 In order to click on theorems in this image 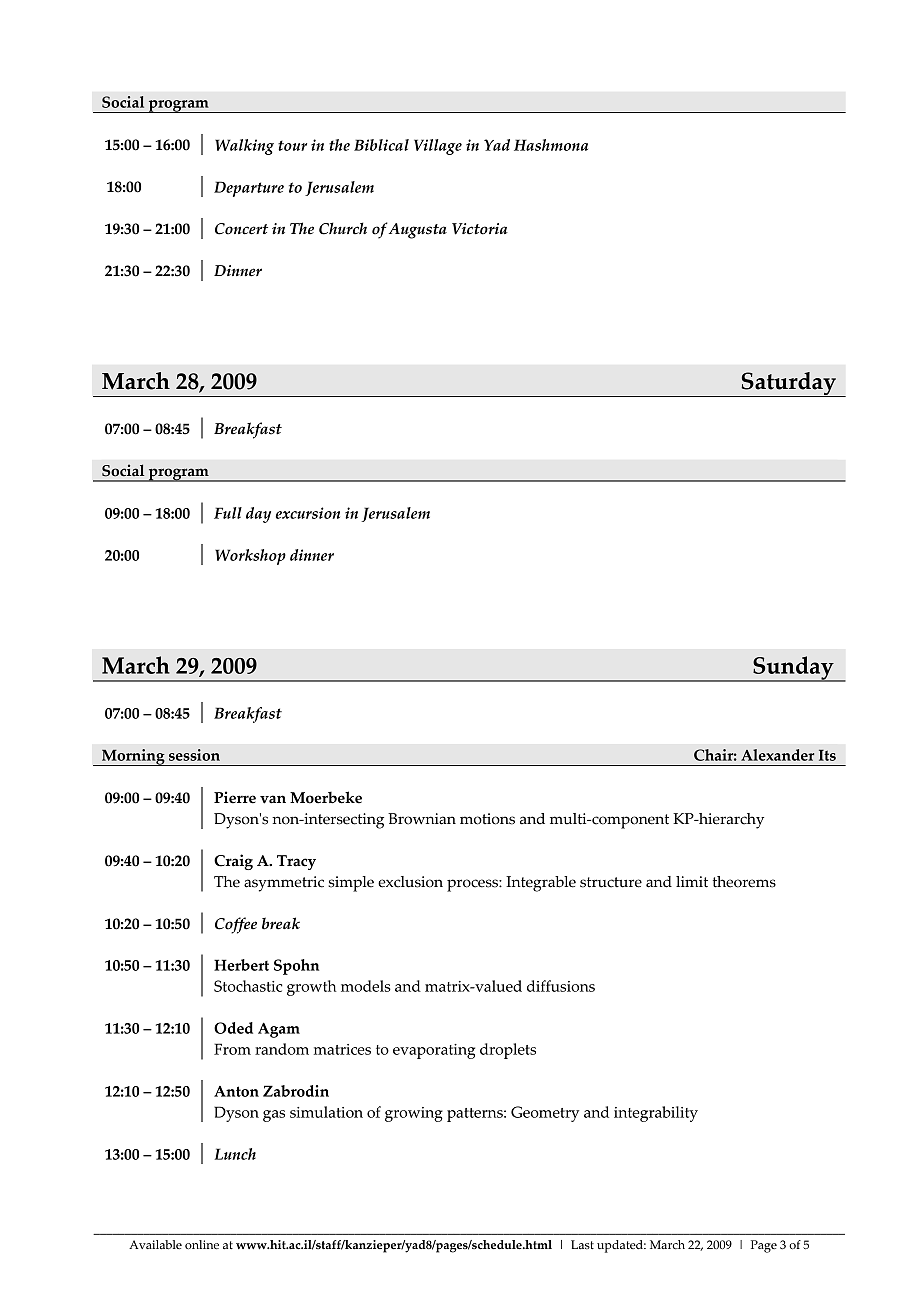, I will do `click(744, 882)`.
